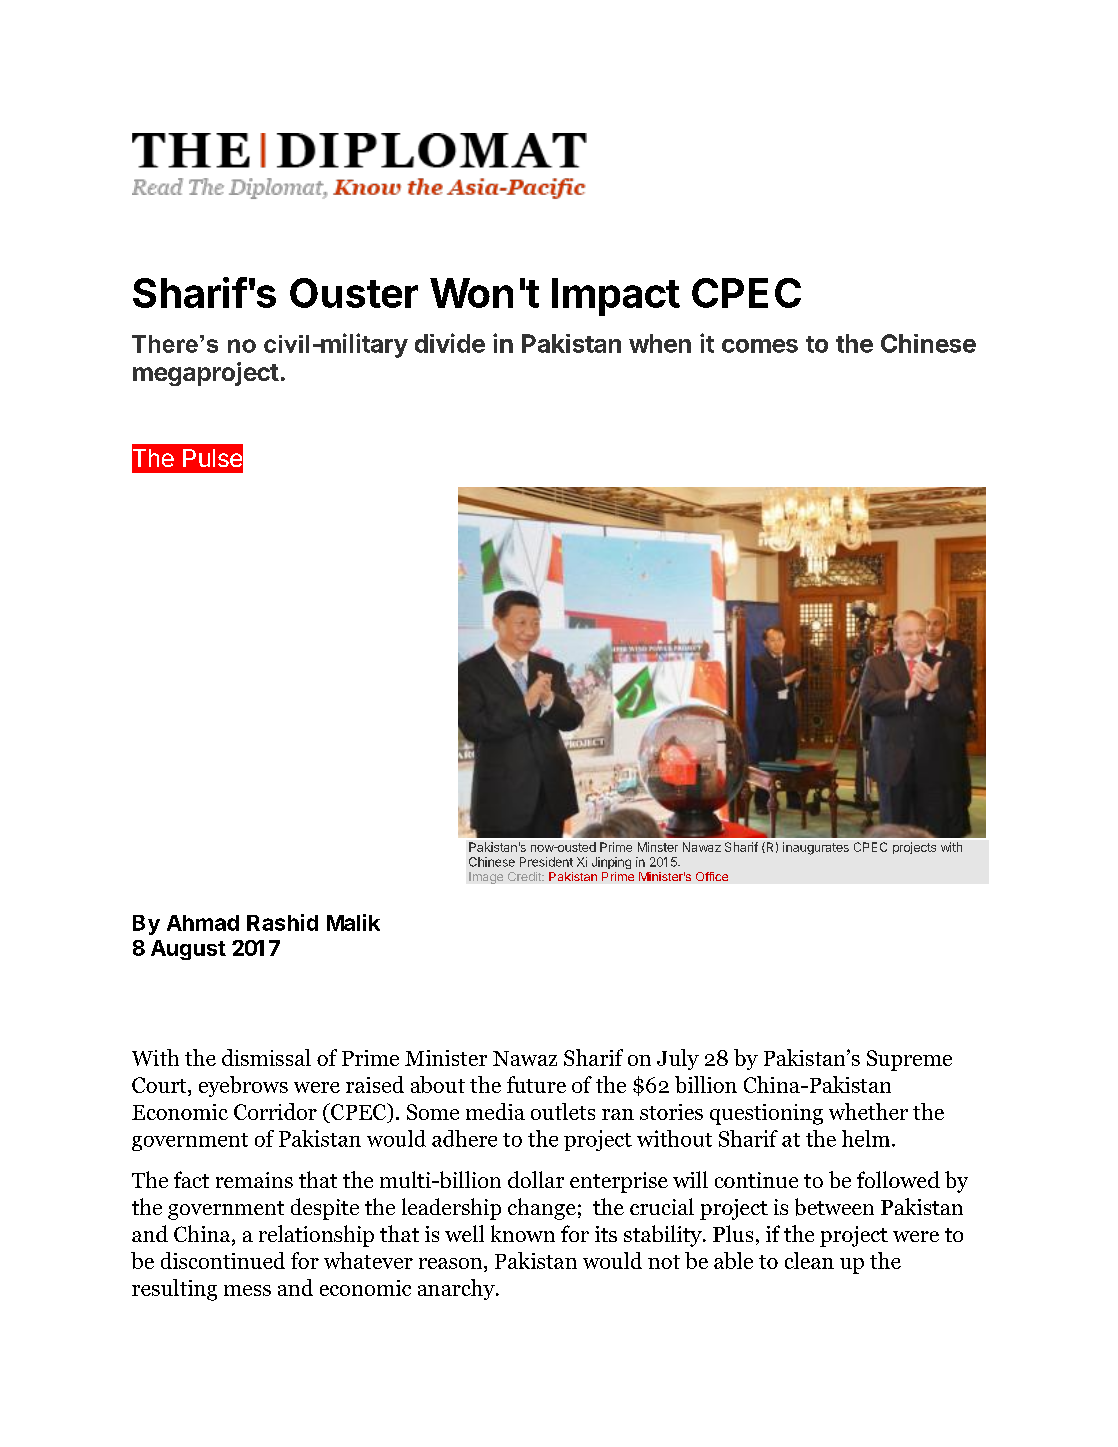  I want to click on Impact, so click(616, 297).
